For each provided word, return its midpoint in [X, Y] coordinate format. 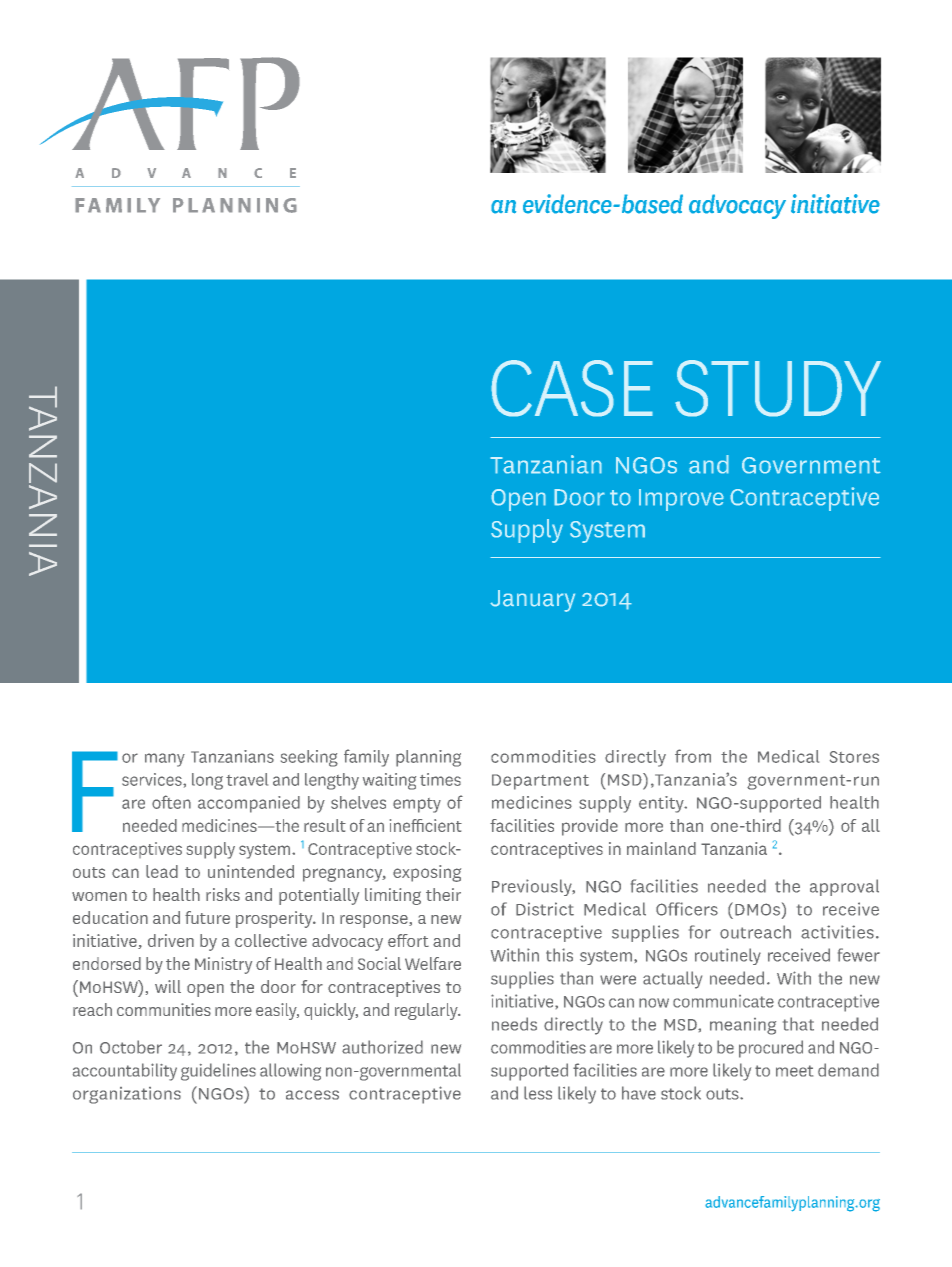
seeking [309, 758]
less [538, 1093]
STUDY [778, 388]
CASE [572, 388]
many [165, 760]
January [532, 601]
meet [794, 1071]
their [443, 894]
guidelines [218, 1072]
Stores [854, 757]
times [440, 779]
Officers [687, 909]
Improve [681, 500]
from [693, 756]
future [207, 917]
